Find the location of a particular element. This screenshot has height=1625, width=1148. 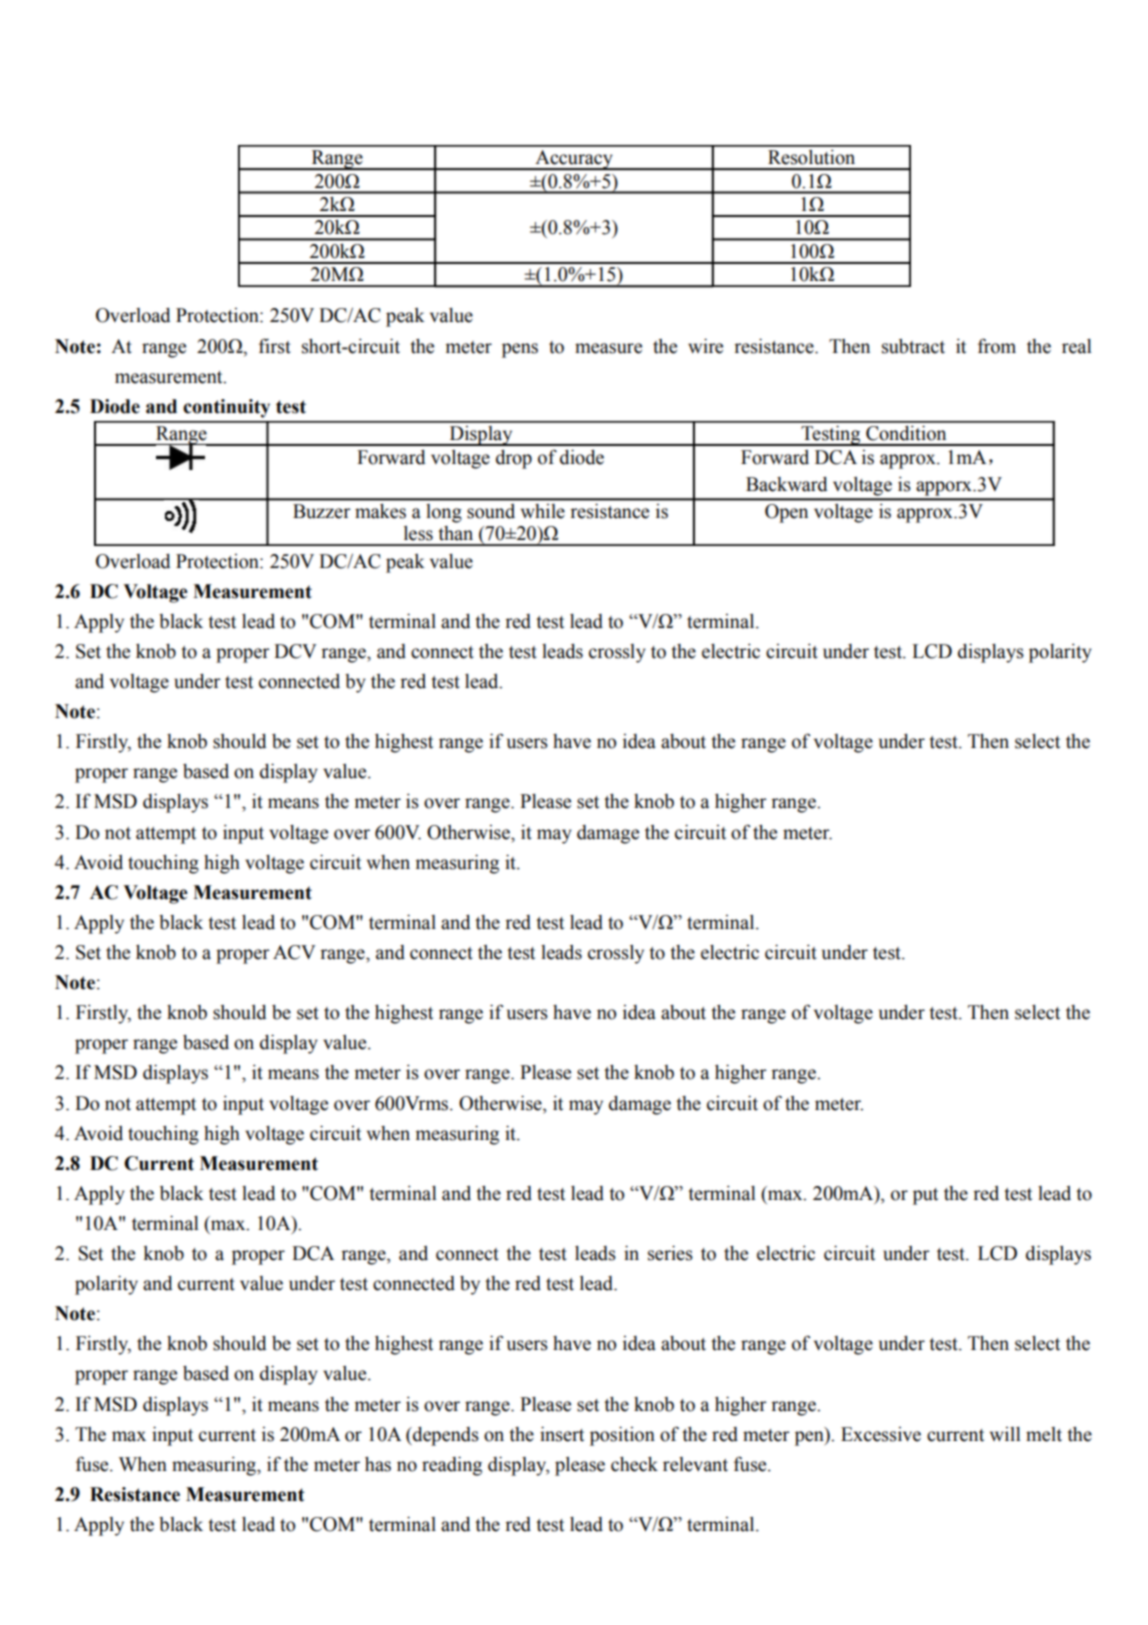

while is located at coordinates (543, 511).
